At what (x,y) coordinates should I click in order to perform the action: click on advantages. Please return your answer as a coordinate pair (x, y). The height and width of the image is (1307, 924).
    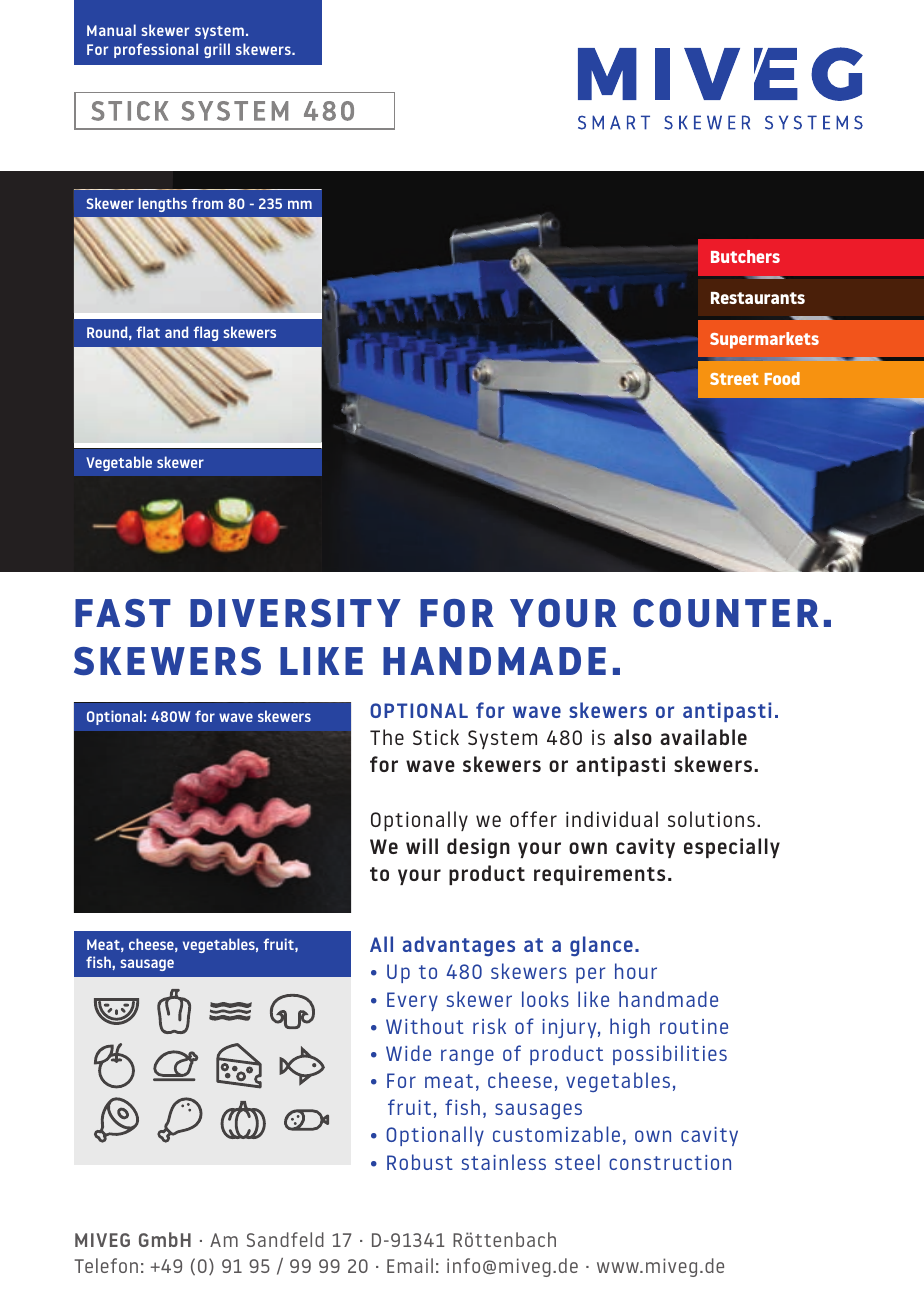
    Looking at the image, I should click on (458, 946).
